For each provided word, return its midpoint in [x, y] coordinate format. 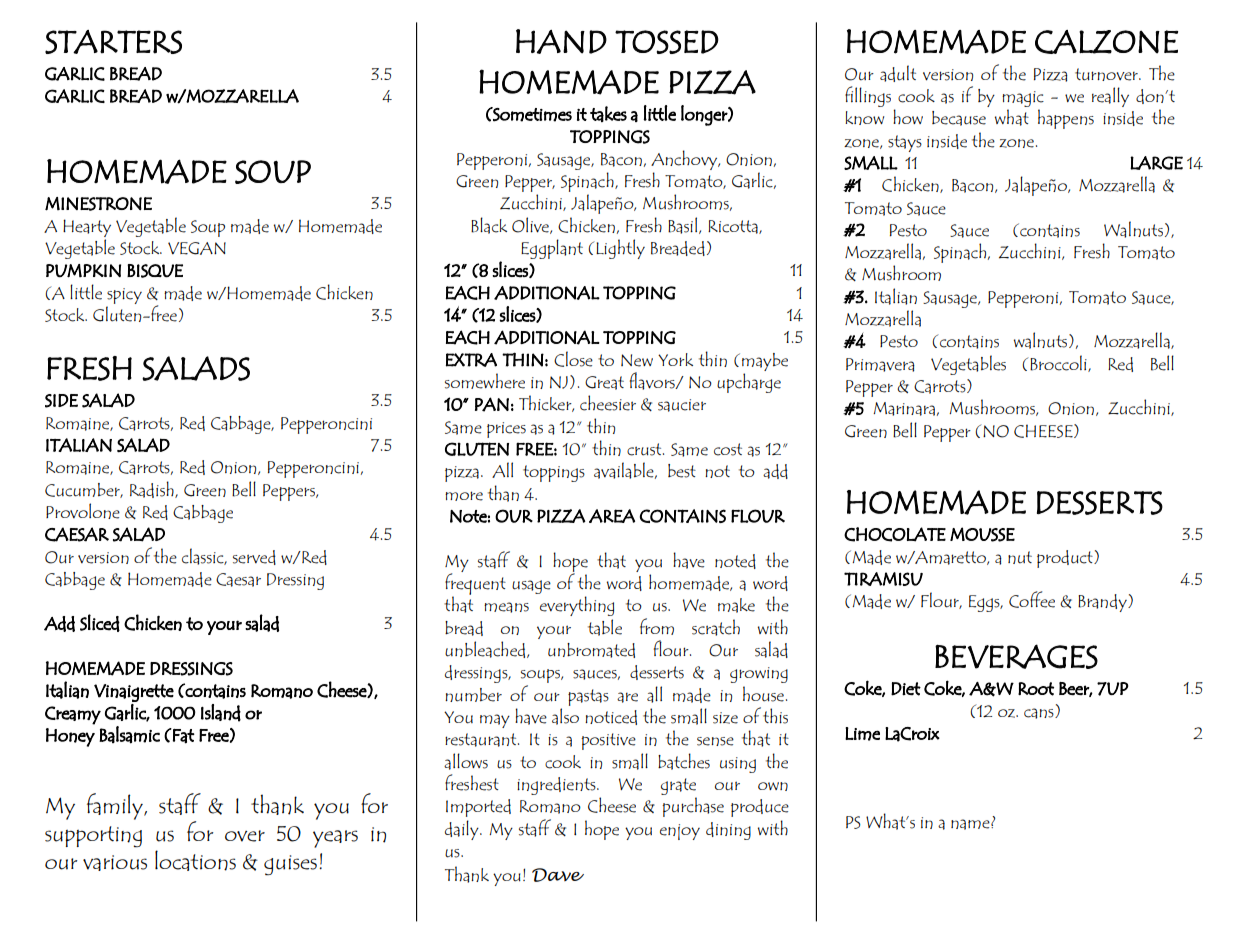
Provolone [83, 511]
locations [195, 860]
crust [645, 449]
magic [1023, 99]
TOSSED [667, 42]
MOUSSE [982, 534]
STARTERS [113, 42]
